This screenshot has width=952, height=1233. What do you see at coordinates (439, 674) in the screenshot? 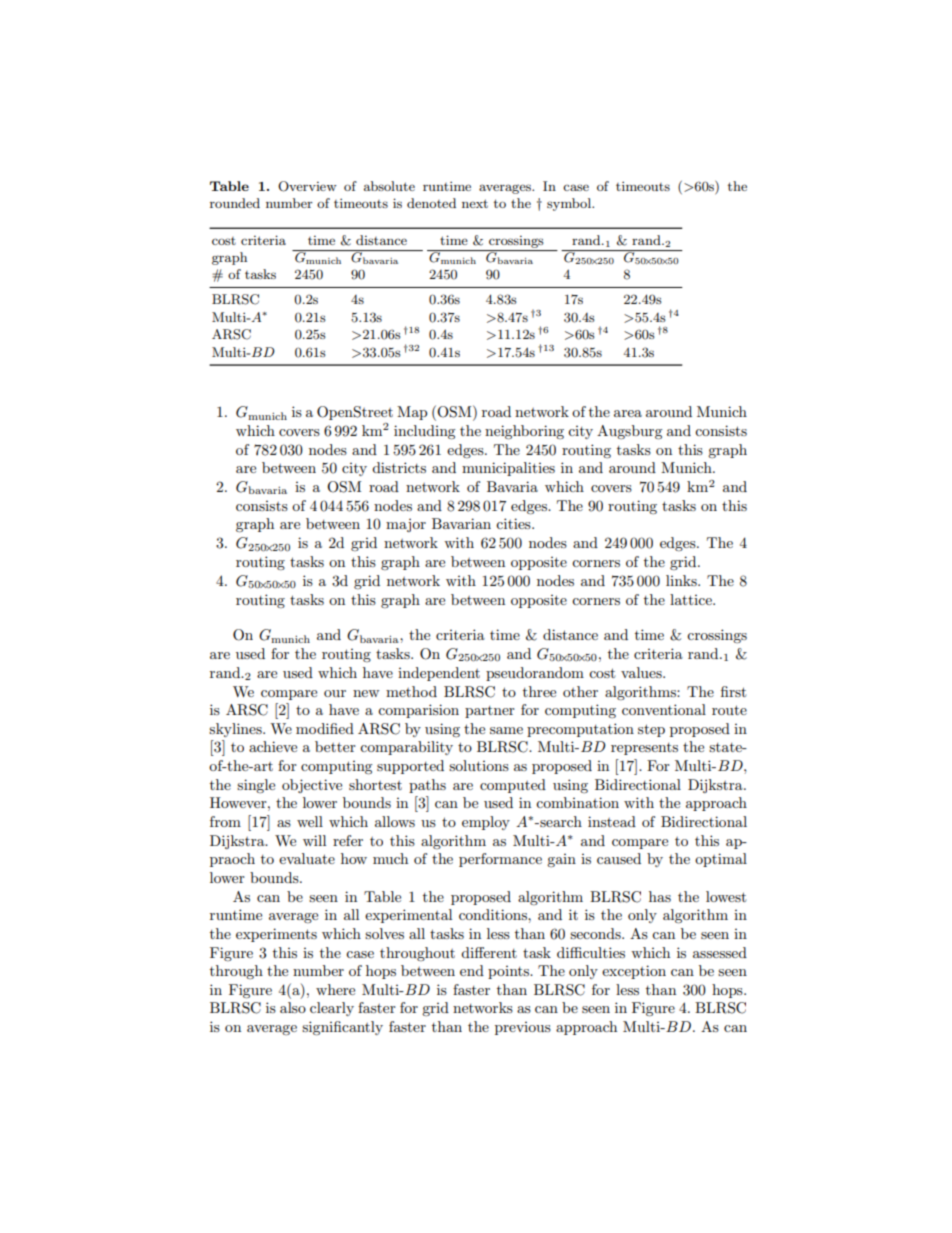
I see `independent` at bounding box center [439, 674].
